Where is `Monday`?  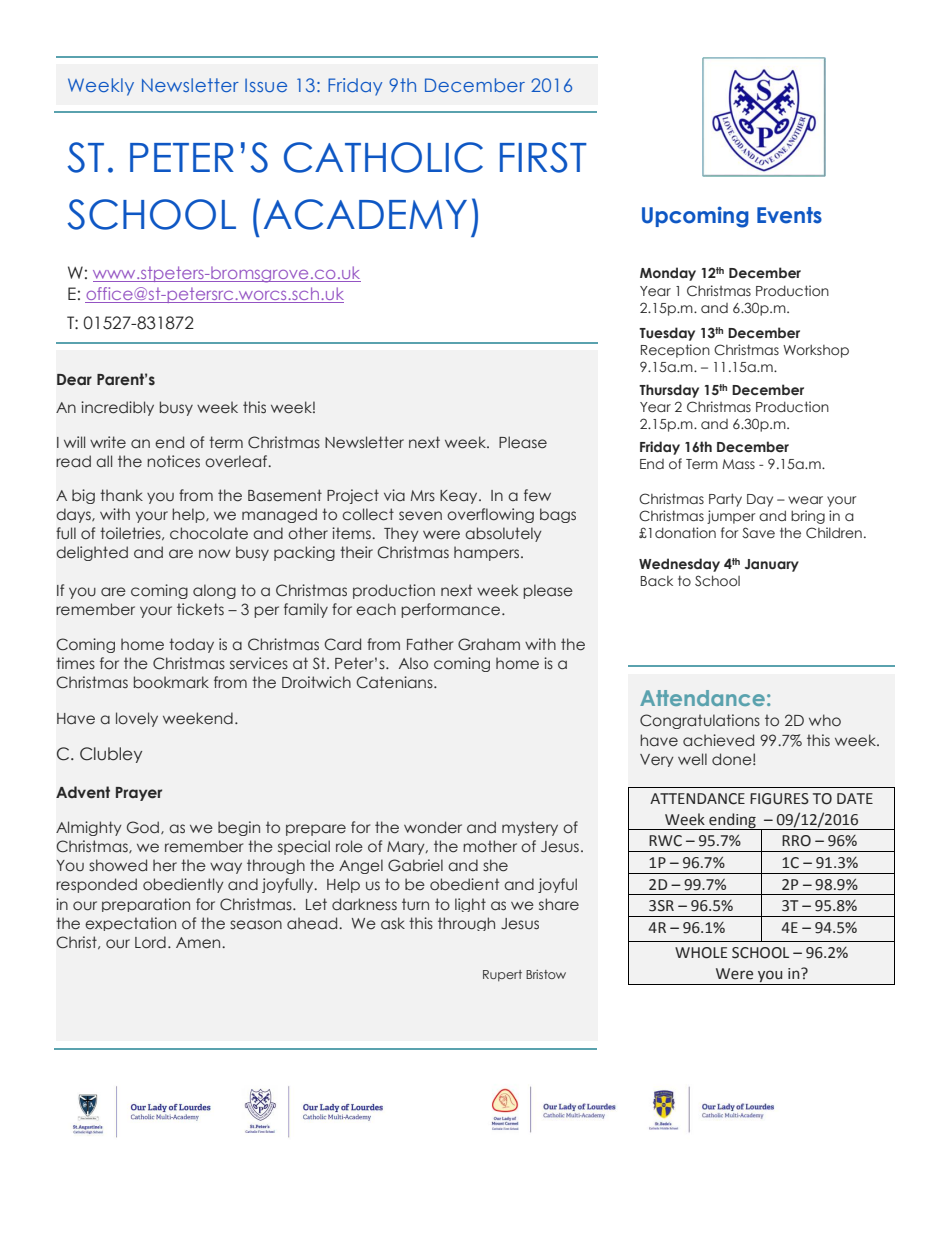 Monday is located at coordinates (668, 274).
